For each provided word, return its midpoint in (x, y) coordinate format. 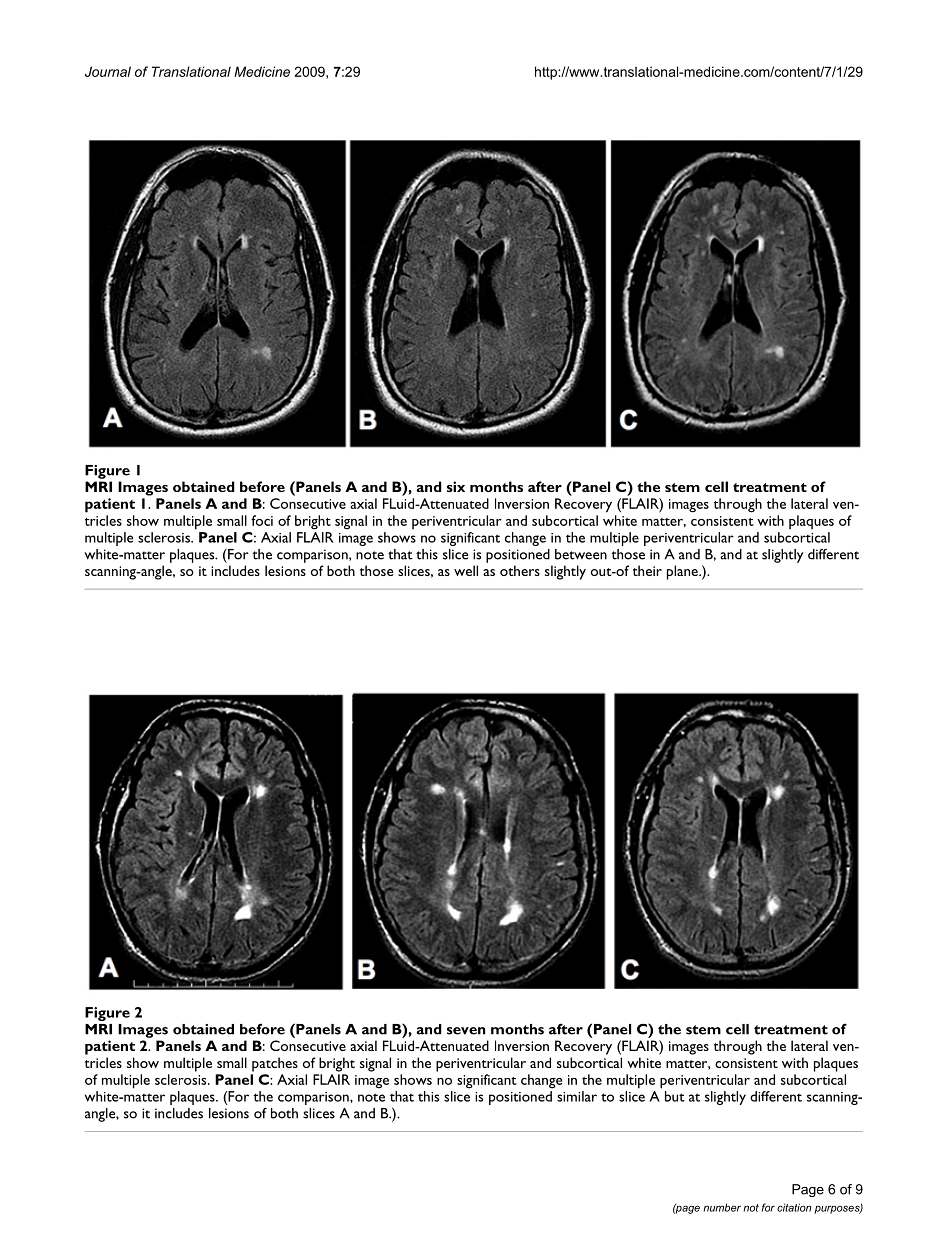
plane (683, 572)
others (520, 570)
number (722, 1207)
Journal (108, 71)
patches (275, 1064)
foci (262, 520)
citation (794, 1207)
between (581, 554)
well (466, 570)
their (647, 570)
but (675, 1096)
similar (577, 1096)
